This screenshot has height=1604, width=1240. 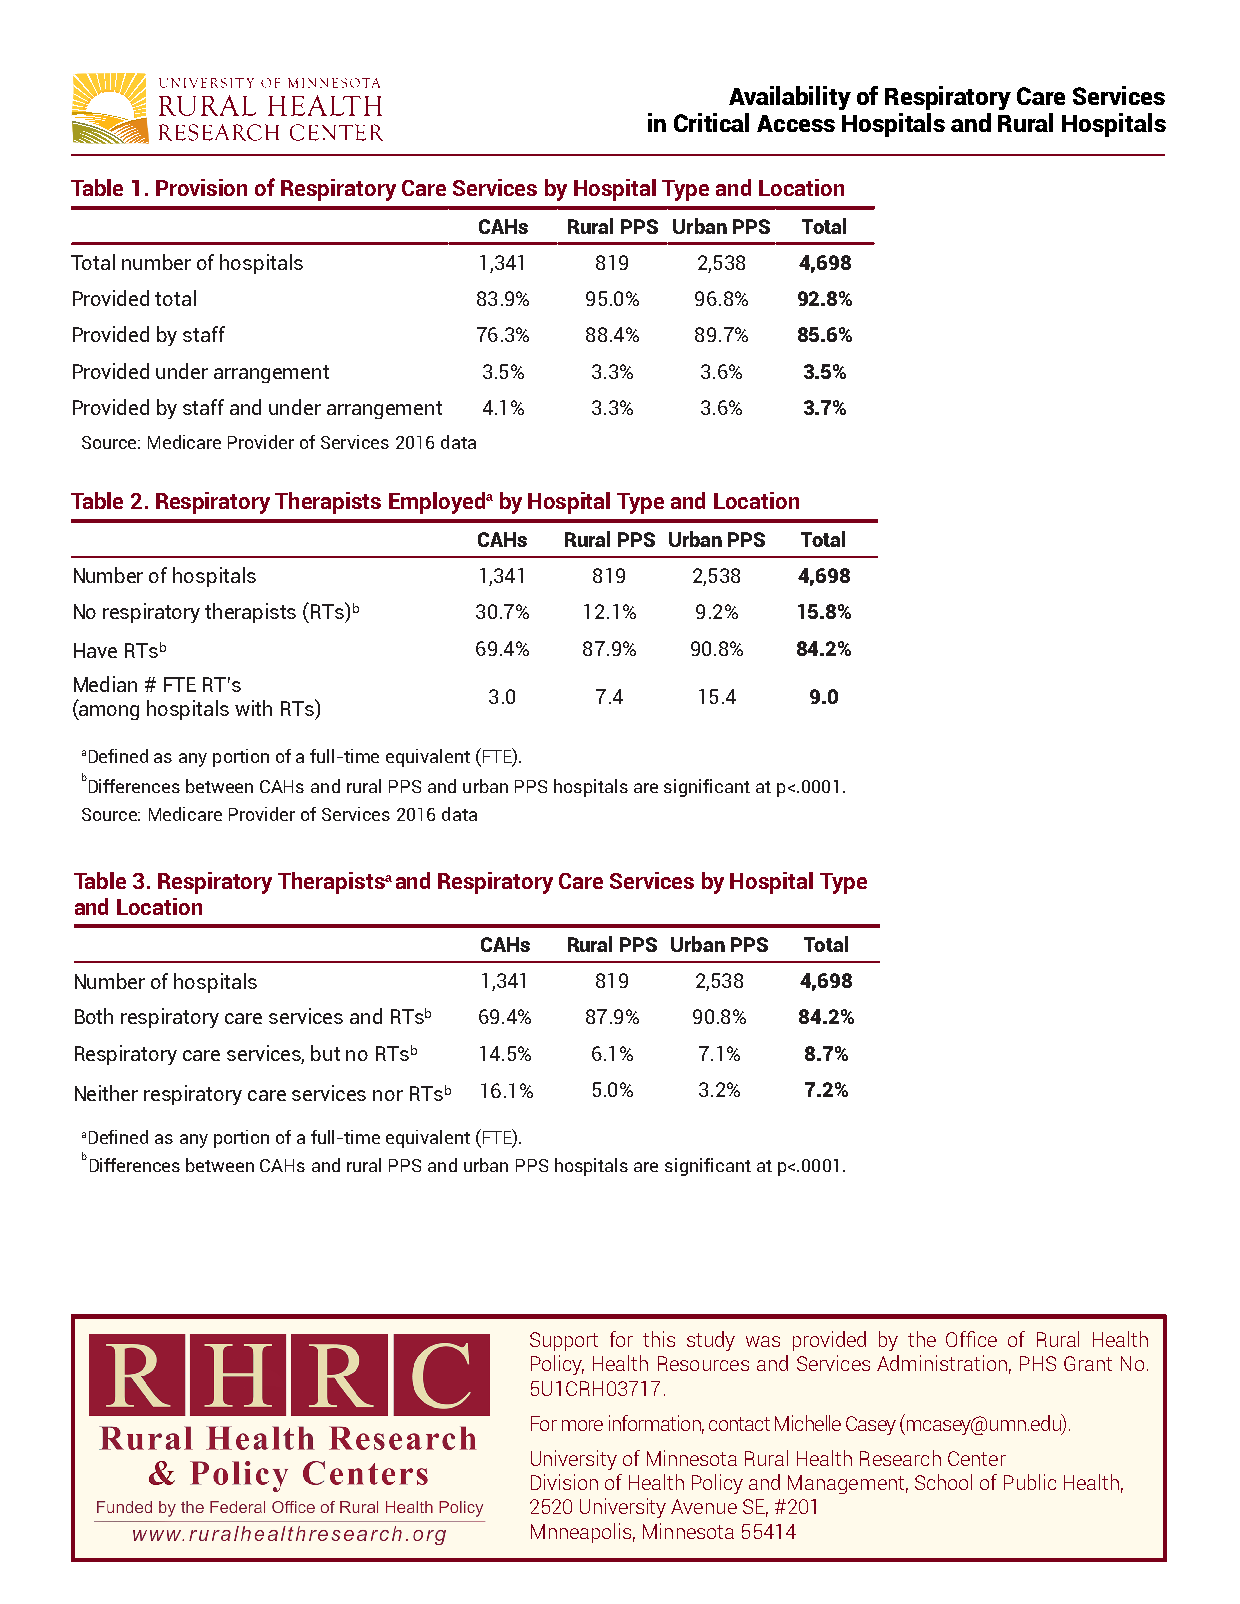 What do you see at coordinates (564, 1341) in the screenshot?
I see `Support` at bounding box center [564, 1341].
